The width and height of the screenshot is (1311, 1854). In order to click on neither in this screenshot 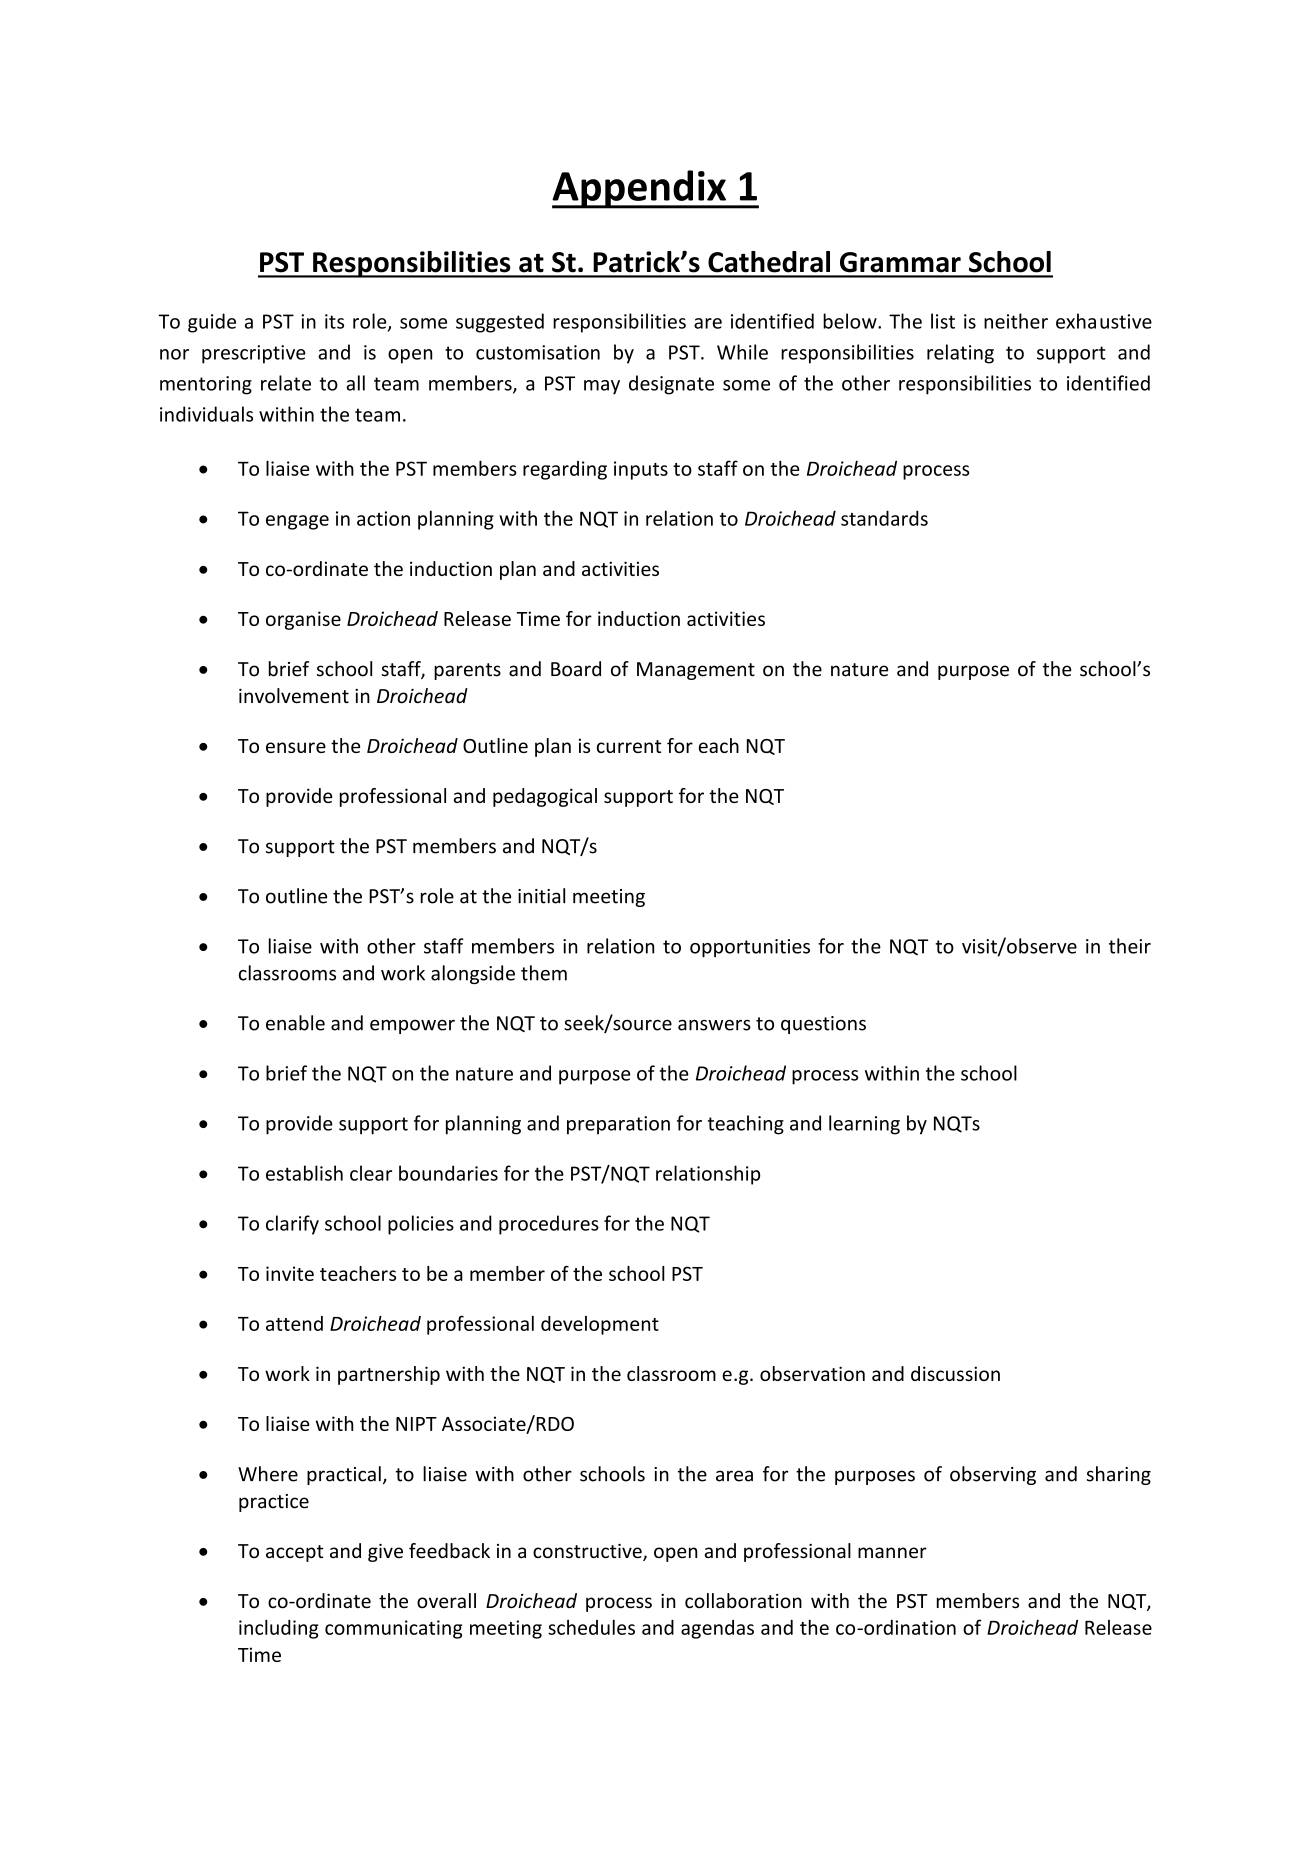, I will do `click(1016, 321)`.
